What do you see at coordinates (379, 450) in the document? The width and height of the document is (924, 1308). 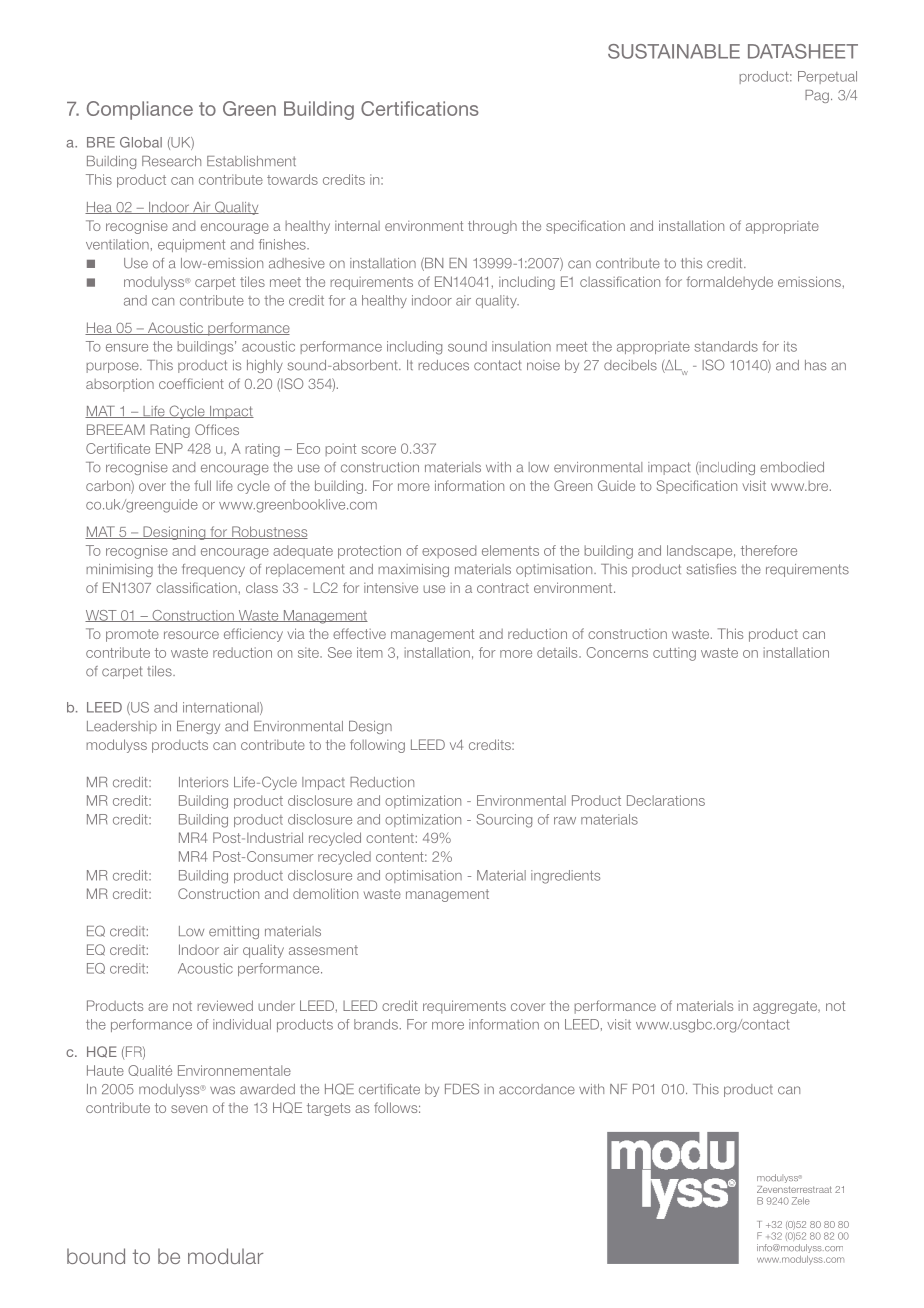 I see `score` at bounding box center [379, 450].
